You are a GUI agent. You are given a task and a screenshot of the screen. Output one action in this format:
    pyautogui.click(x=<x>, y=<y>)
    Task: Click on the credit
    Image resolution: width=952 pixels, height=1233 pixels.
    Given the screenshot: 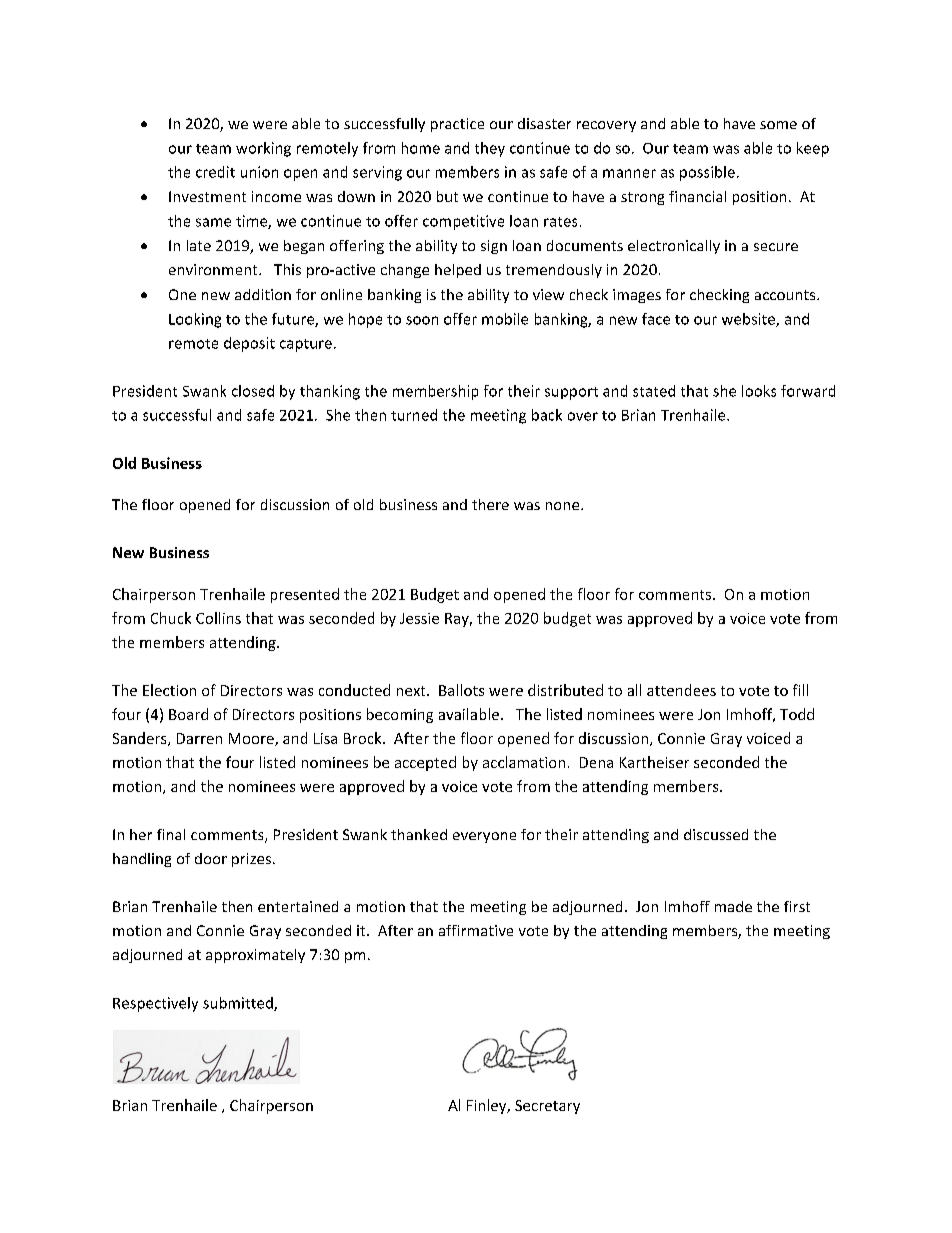 What is the action you would take?
    pyautogui.click(x=215, y=172)
